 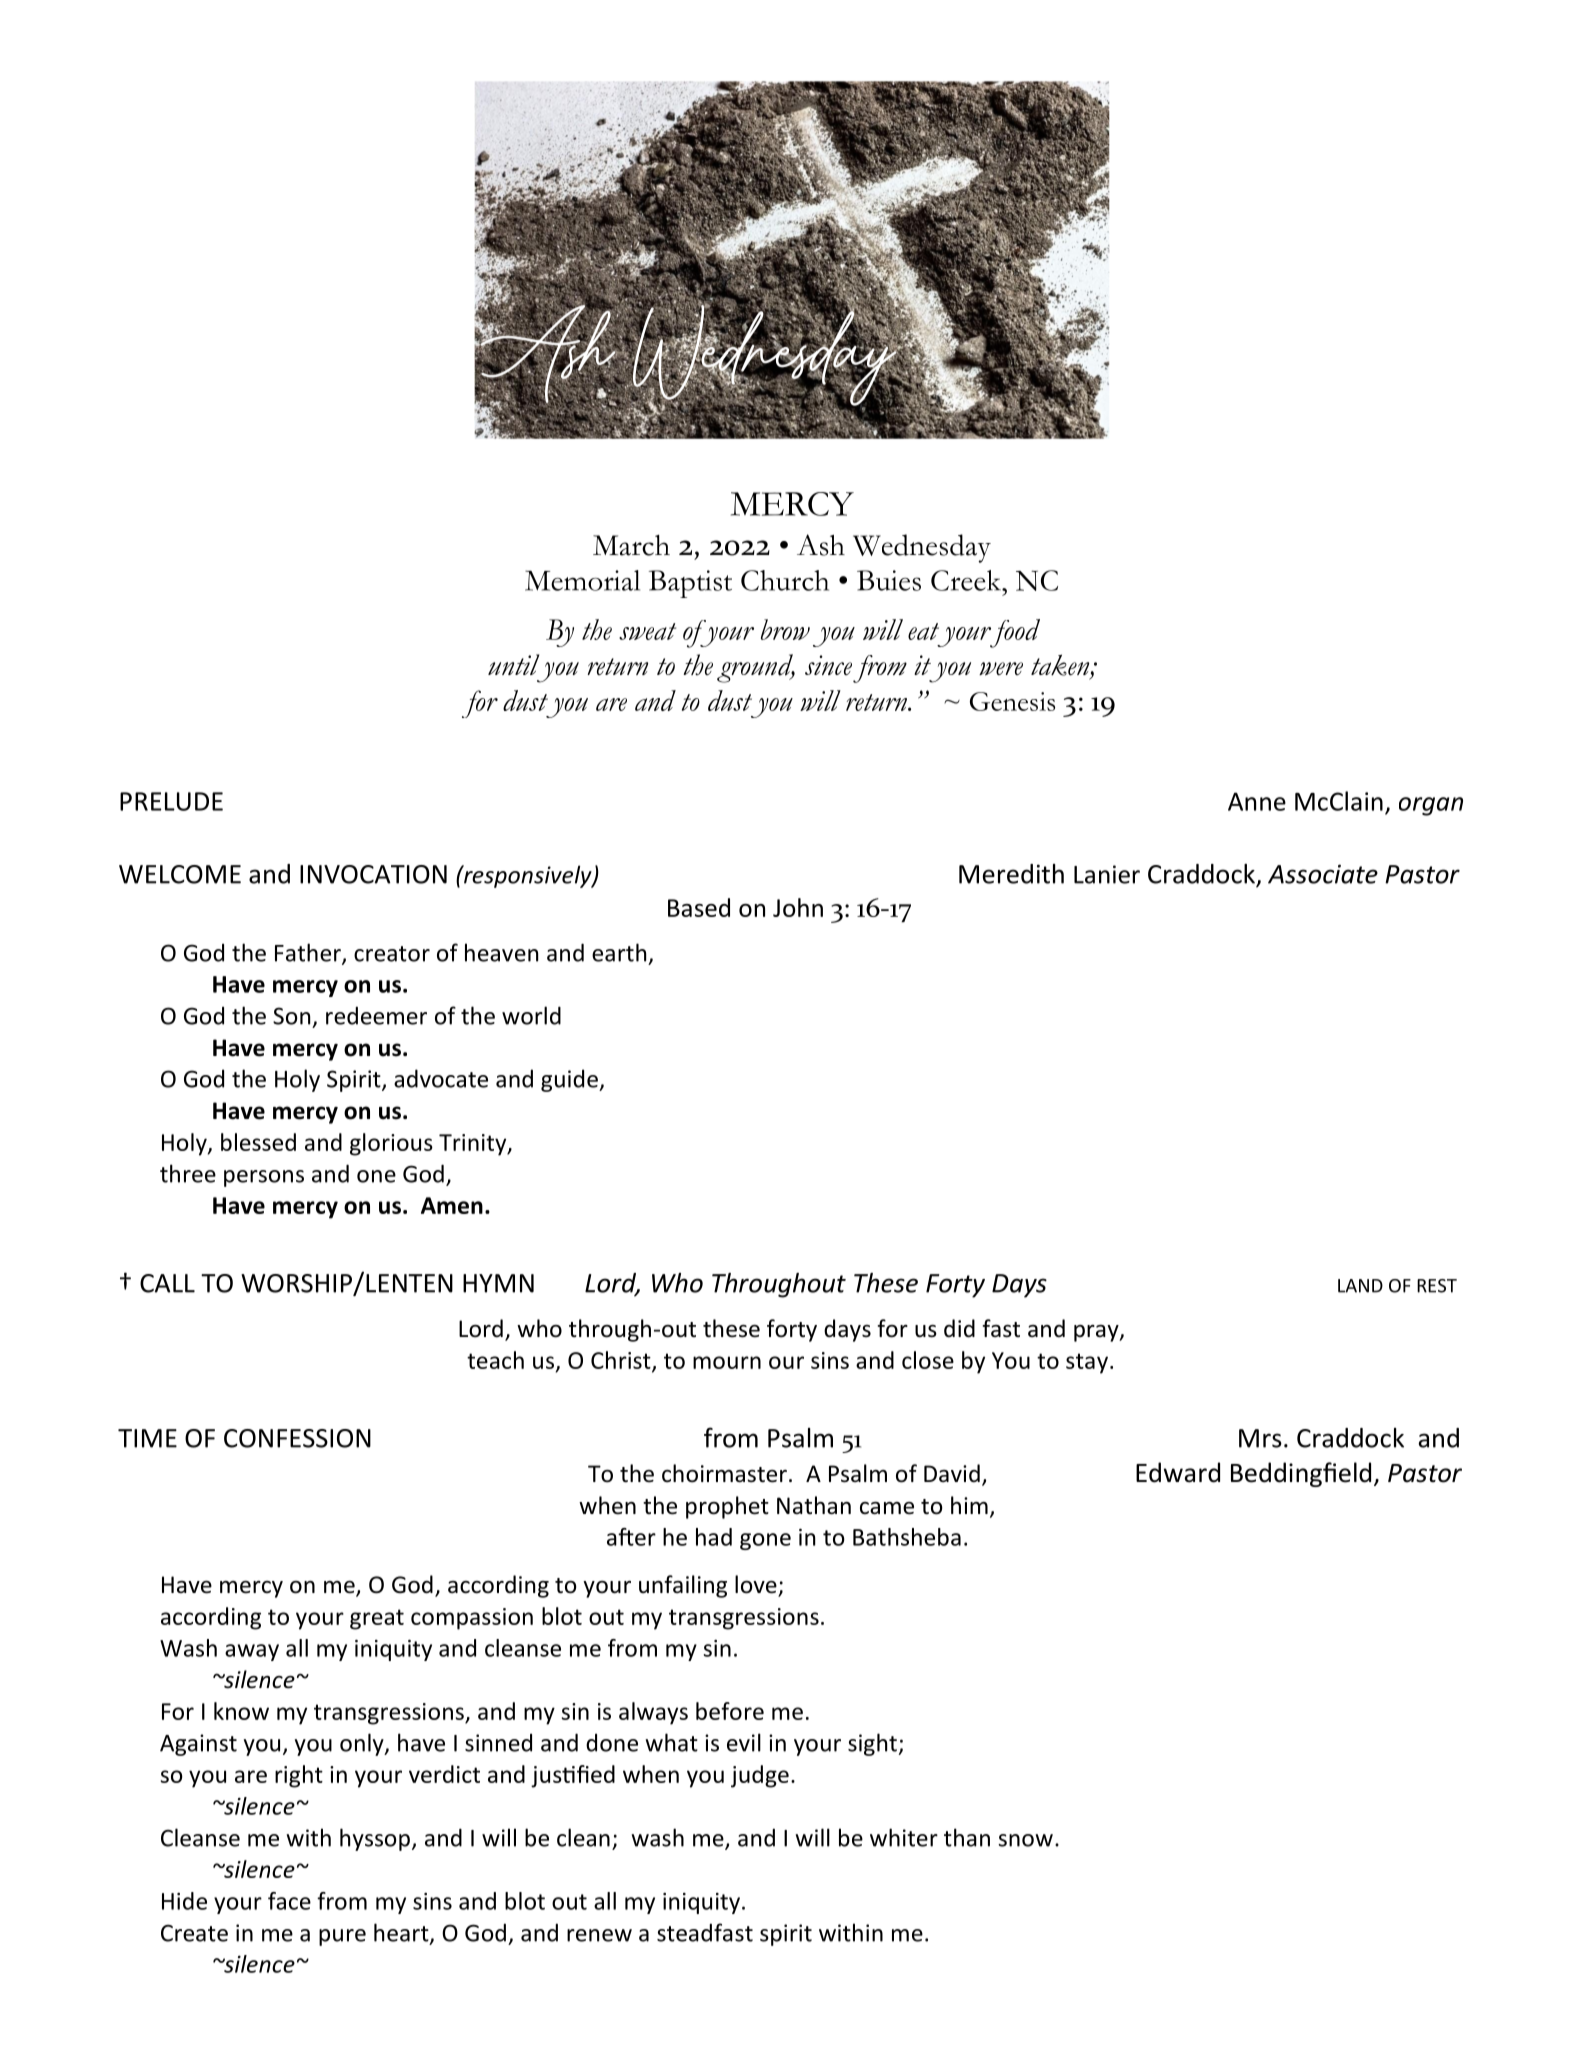 What do you see at coordinates (727, 1507) in the screenshot?
I see `prophet` at bounding box center [727, 1507].
